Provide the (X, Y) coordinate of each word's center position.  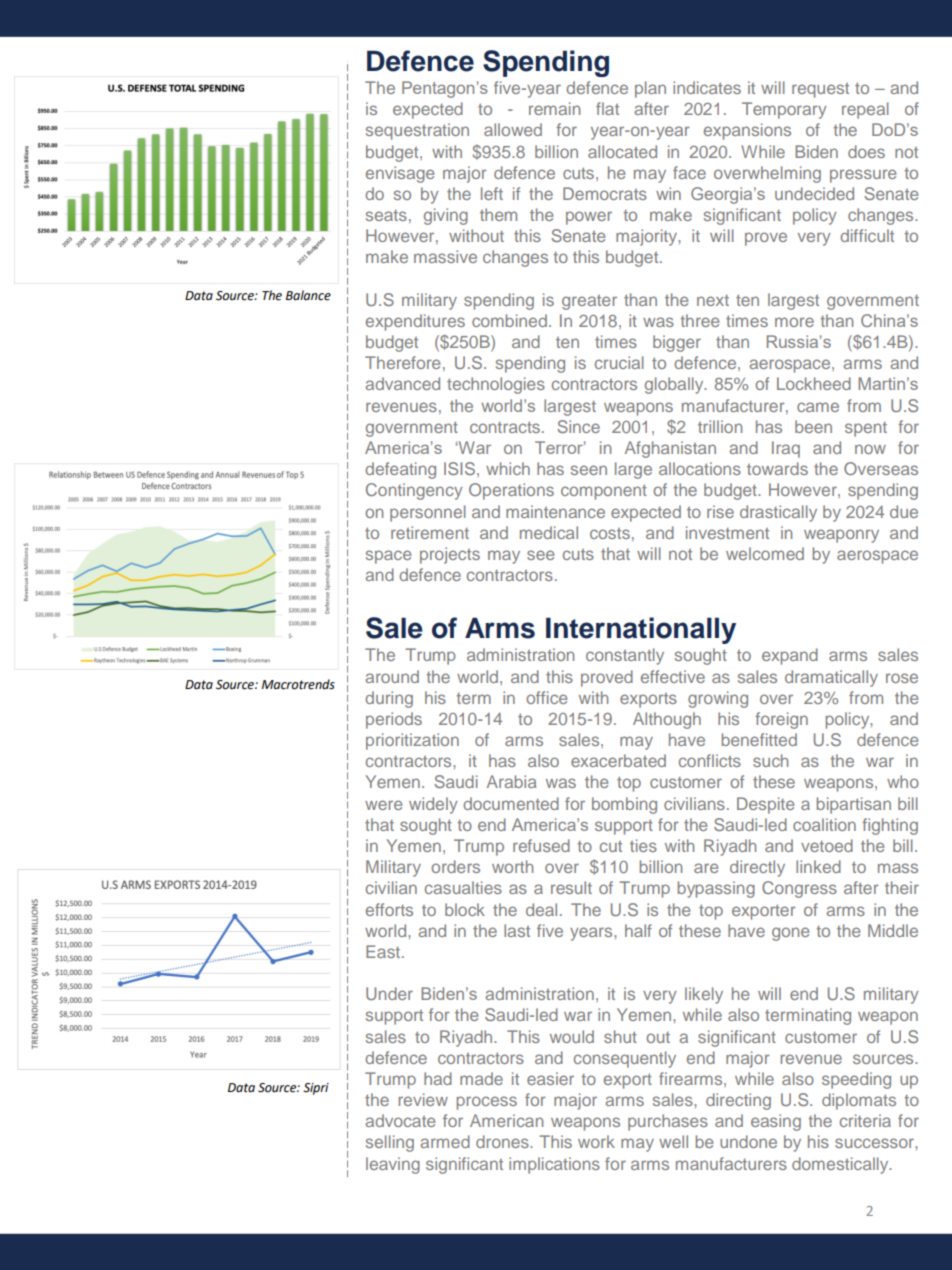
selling (390, 1143)
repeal (865, 110)
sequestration (417, 131)
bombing (624, 805)
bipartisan (854, 805)
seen (589, 470)
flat (607, 108)
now (870, 449)
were (383, 805)
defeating (400, 470)
